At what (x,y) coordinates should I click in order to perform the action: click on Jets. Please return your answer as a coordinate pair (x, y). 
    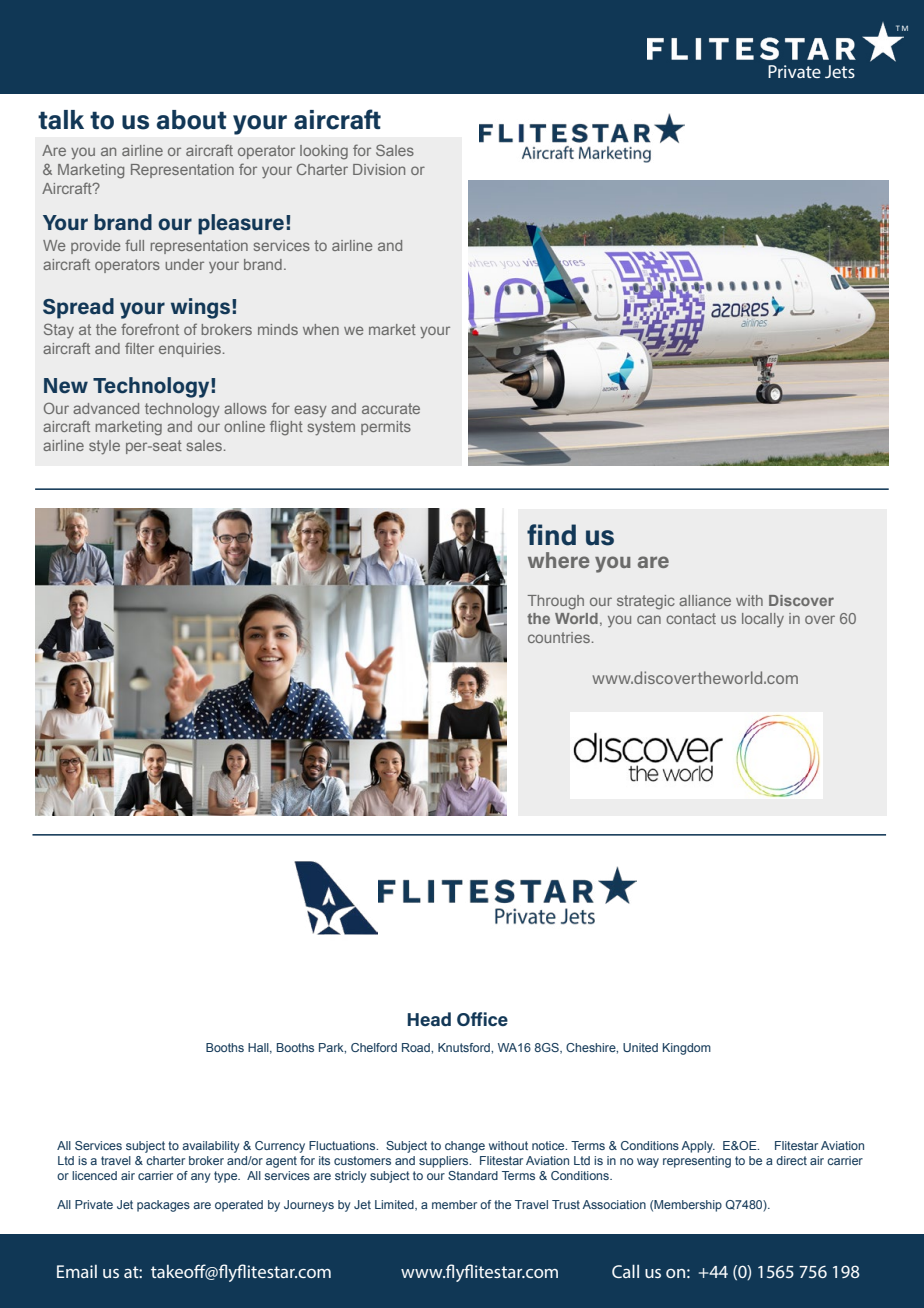
    Looking at the image, I should click on (840, 71).
